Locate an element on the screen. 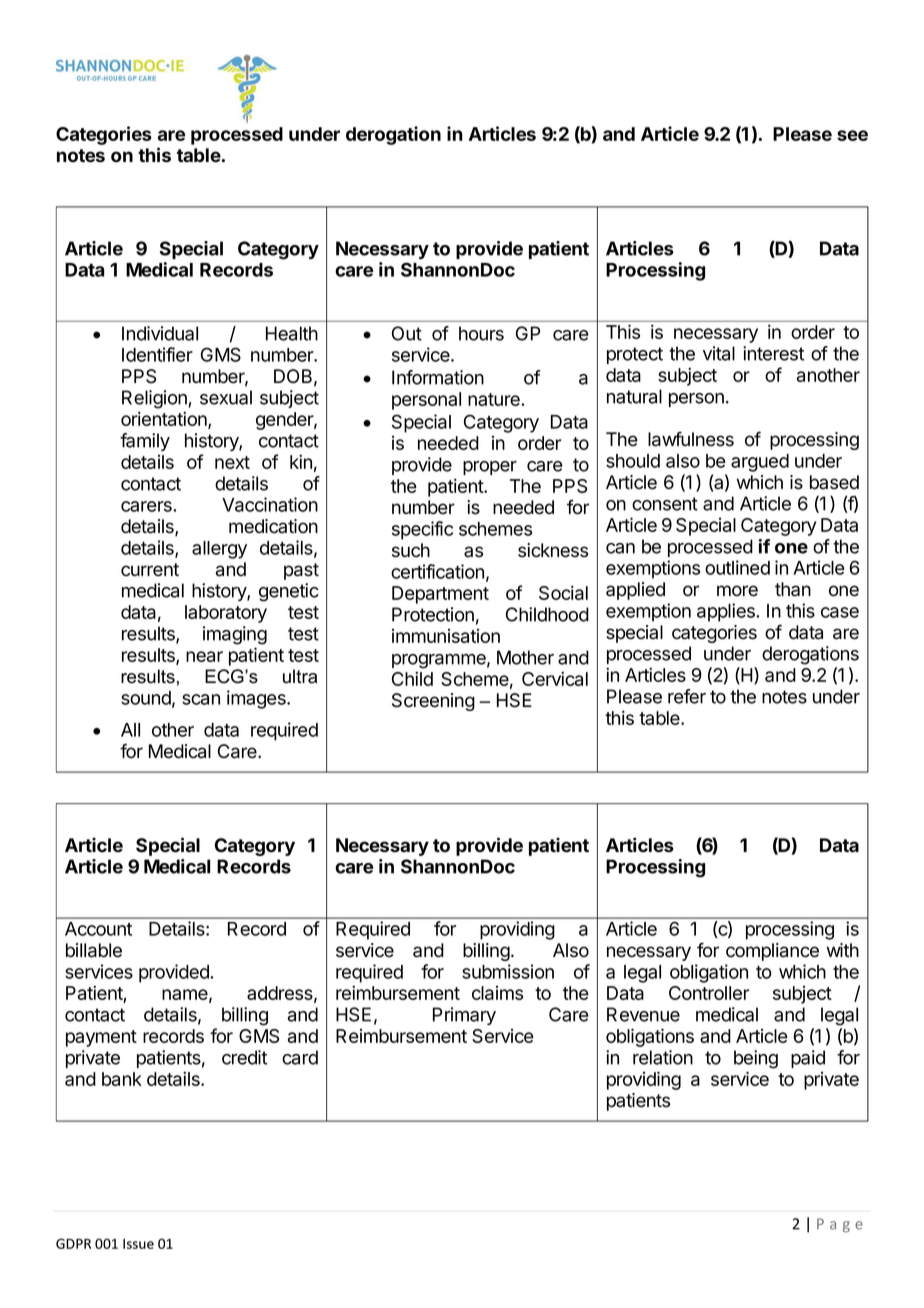  Individual is located at coordinates (160, 333).
